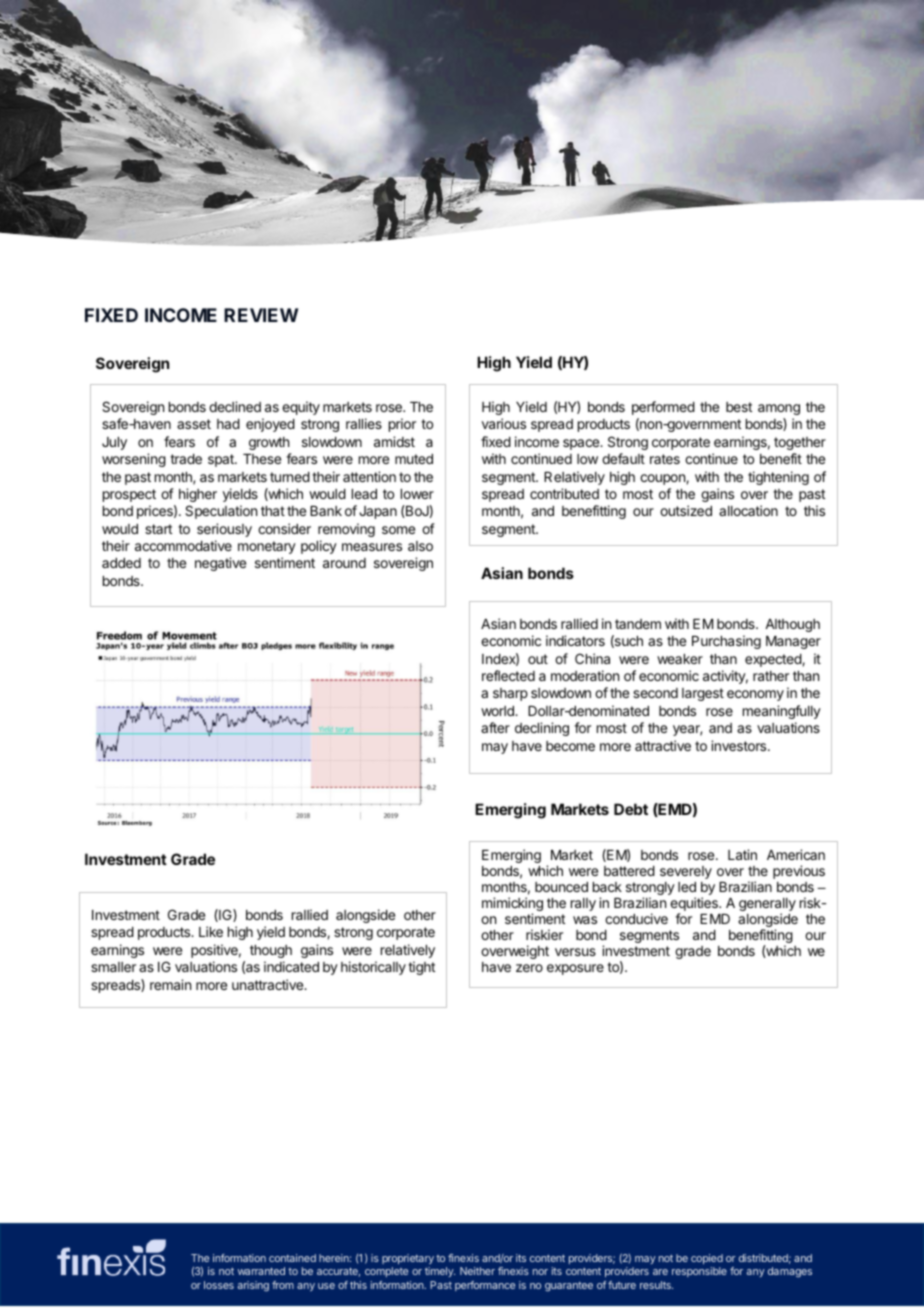 The height and width of the screenshot is (1308, 924). Describe the element at coordinates (170, 984) in the screenshot. I see `remain` at that location.
